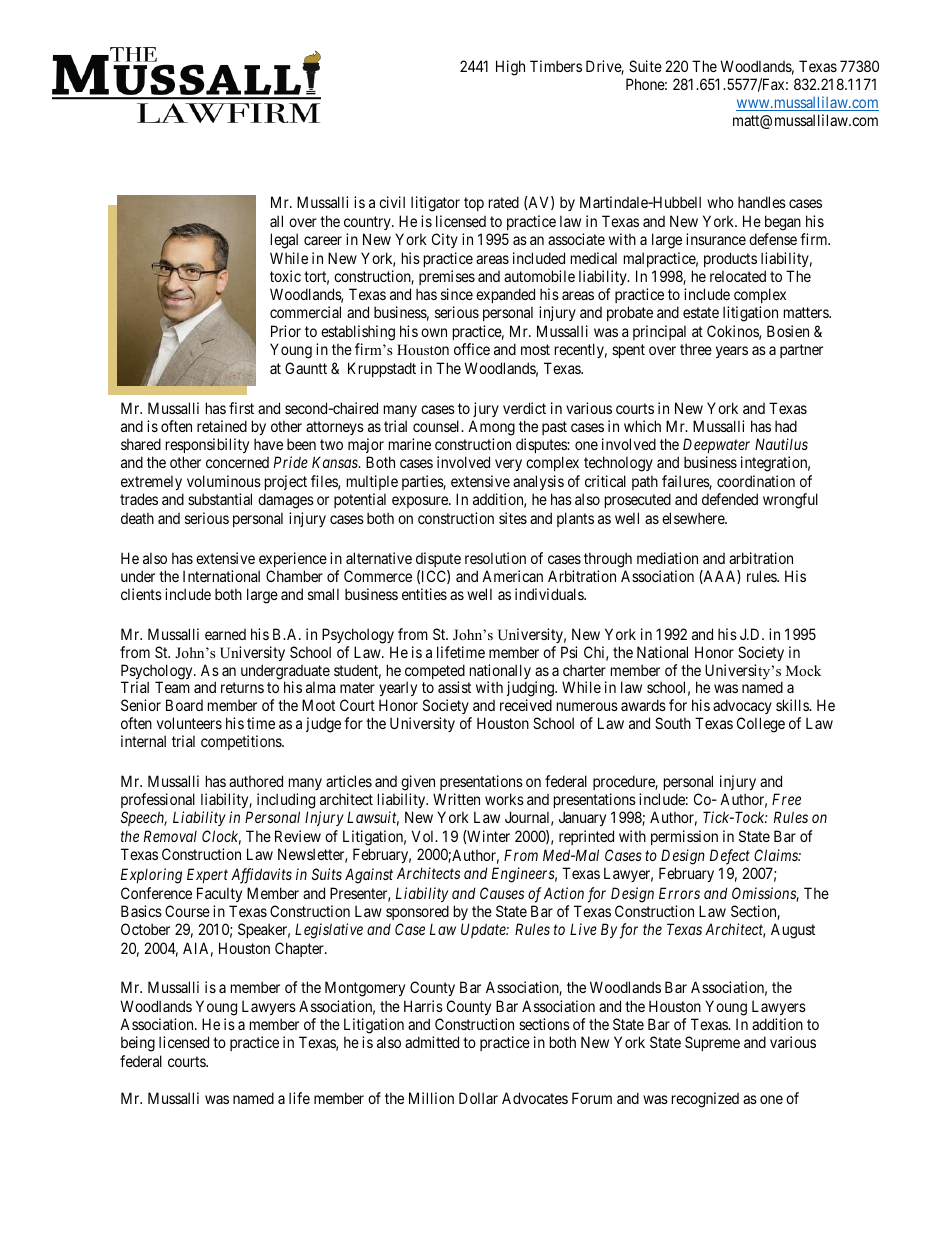 This screenshot has height=1233, width=952. I want to click on being, so click(138, 1044).
